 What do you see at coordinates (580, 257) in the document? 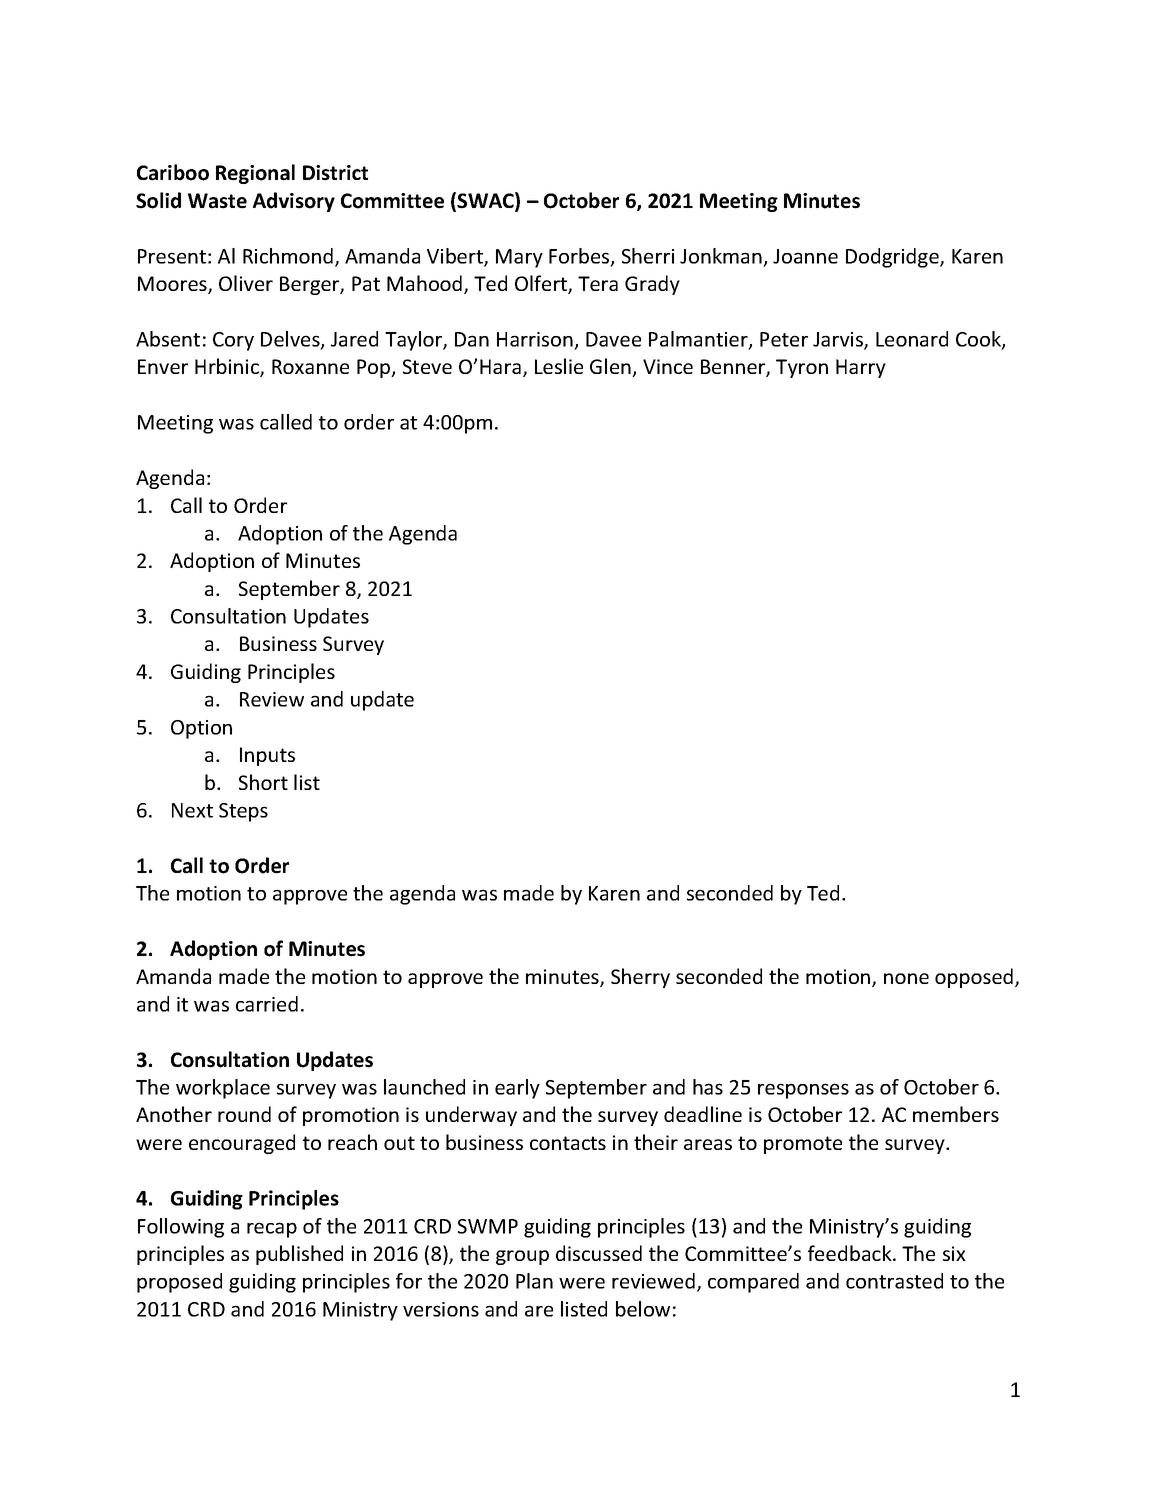
I see `Forbes` at bounding box center [580, 257].
